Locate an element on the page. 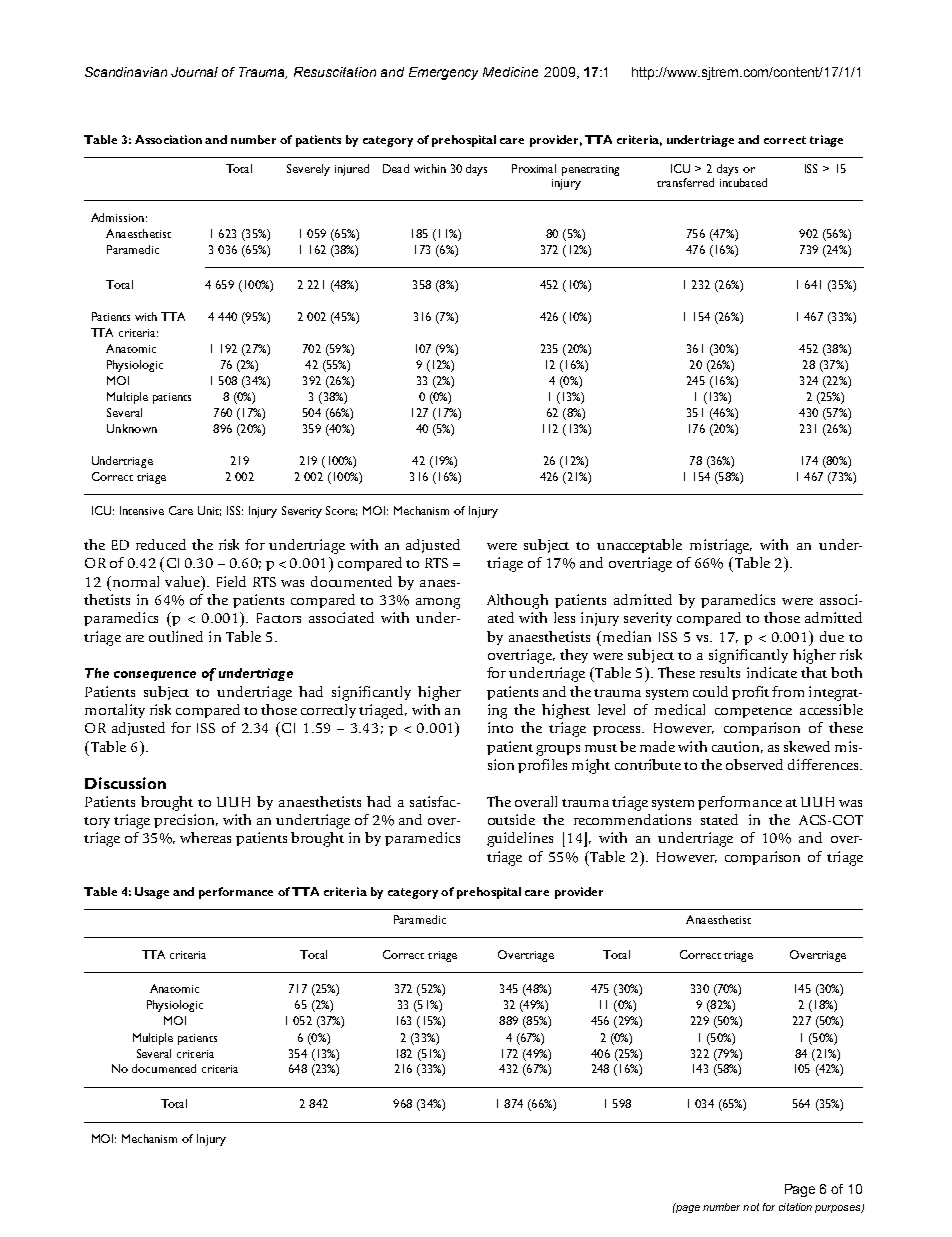 The height and width of the document is (1237, 952). Usage is located at coordinates (152, 893).
